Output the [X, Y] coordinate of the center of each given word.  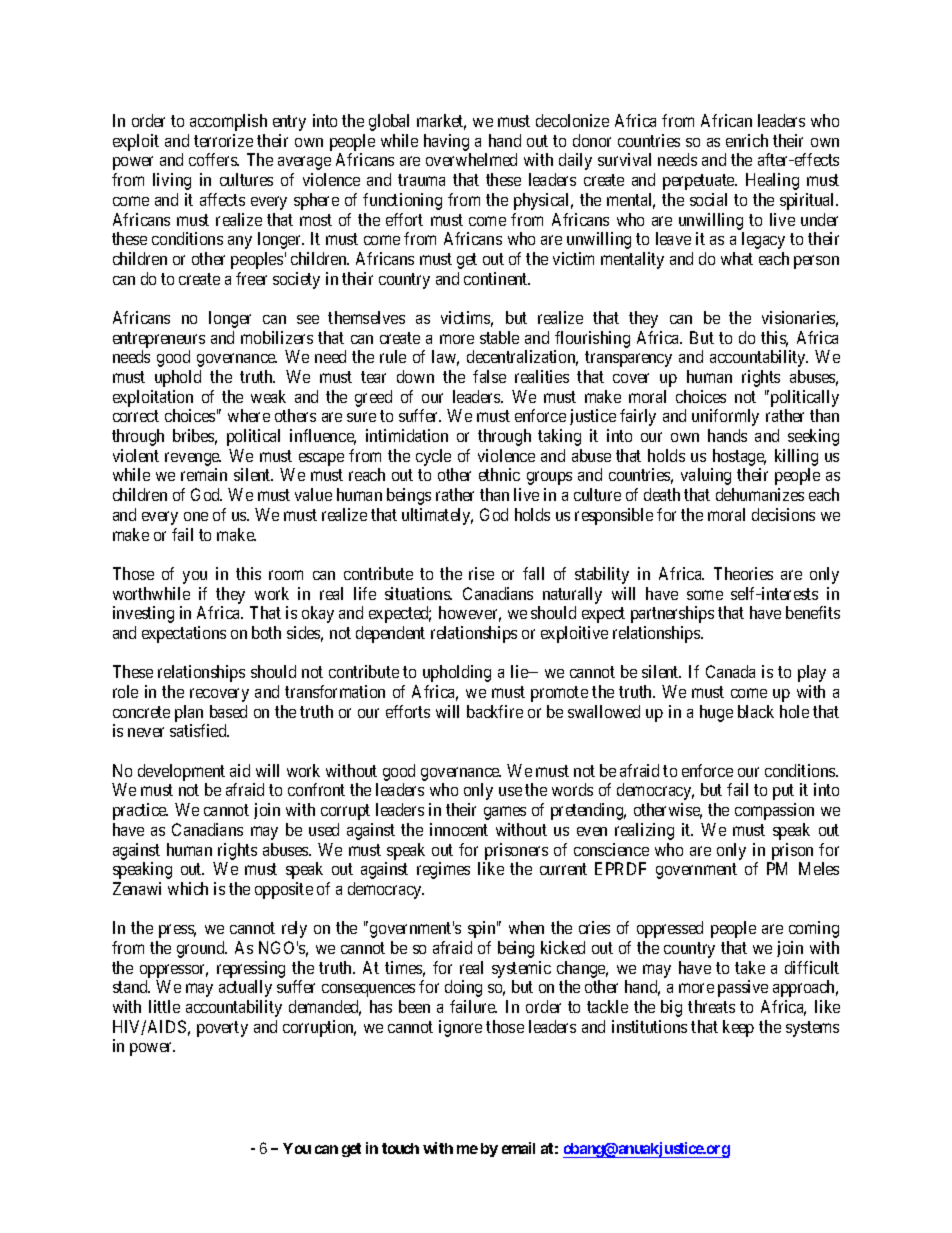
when [526, 927]
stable [499, 337]
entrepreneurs [159, 340]
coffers [213, 159]
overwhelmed [471, 159]
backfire [495, 711]
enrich [747, 140]
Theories [743, 573]
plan [189, 713]
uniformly [725, 417]
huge [716, 713]
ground [202, 949]
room [286, 575]
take [750, 967]
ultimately [437, 516]
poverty [222, 1029]
